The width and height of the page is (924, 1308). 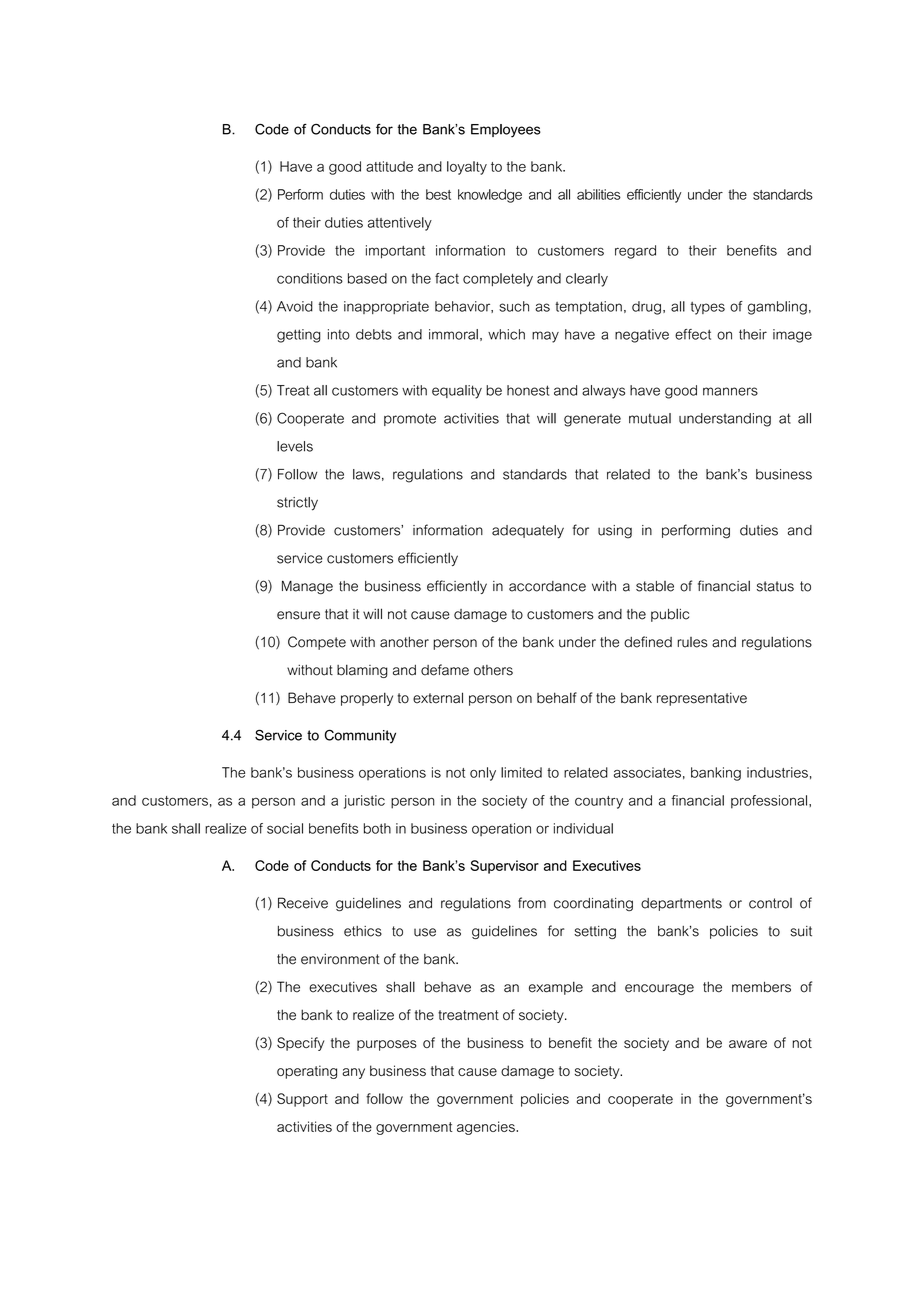 I want to click on any, so click(x=353, y=1073).
